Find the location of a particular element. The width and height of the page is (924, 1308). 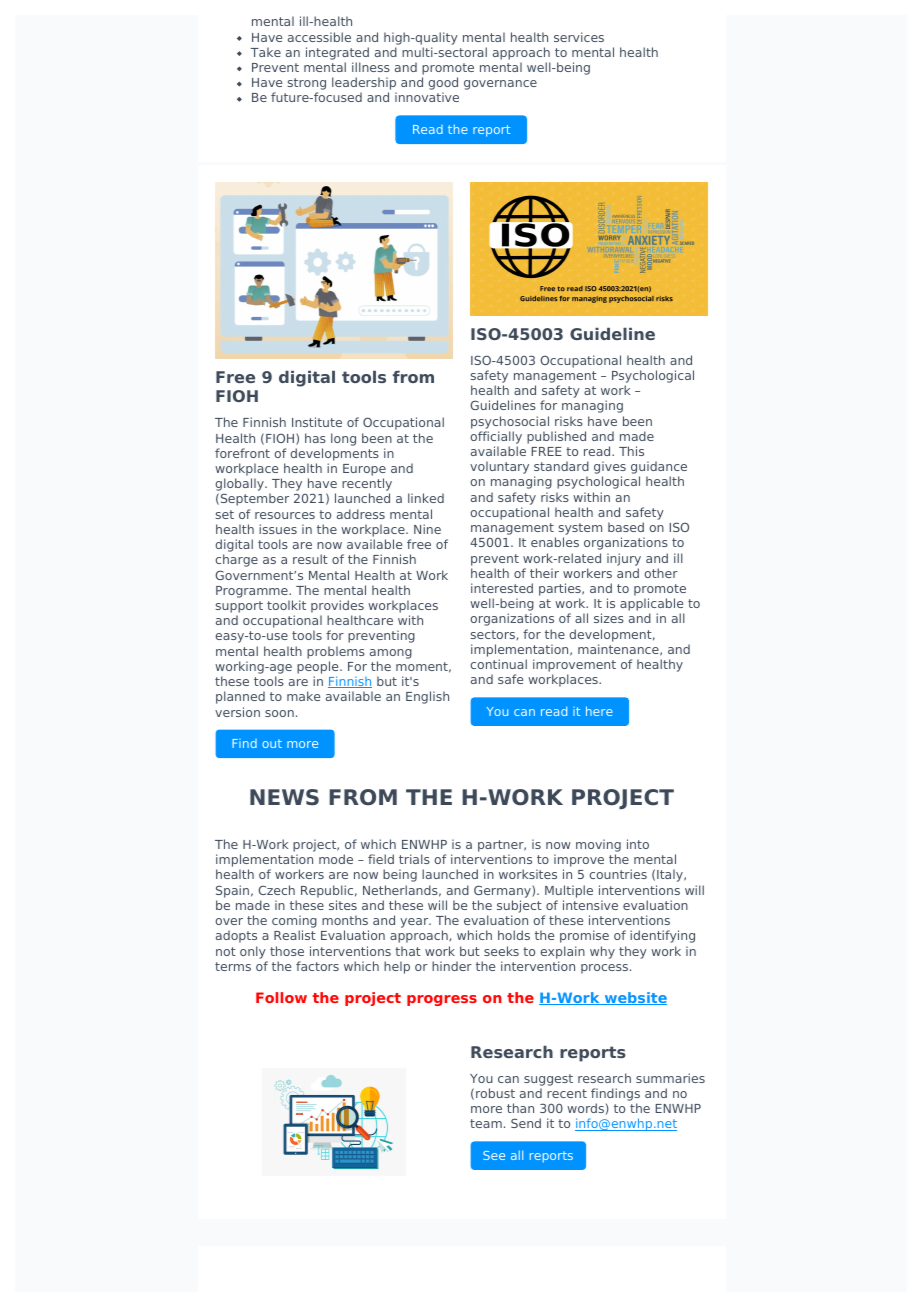

good is located at coordinates (443, 85).
